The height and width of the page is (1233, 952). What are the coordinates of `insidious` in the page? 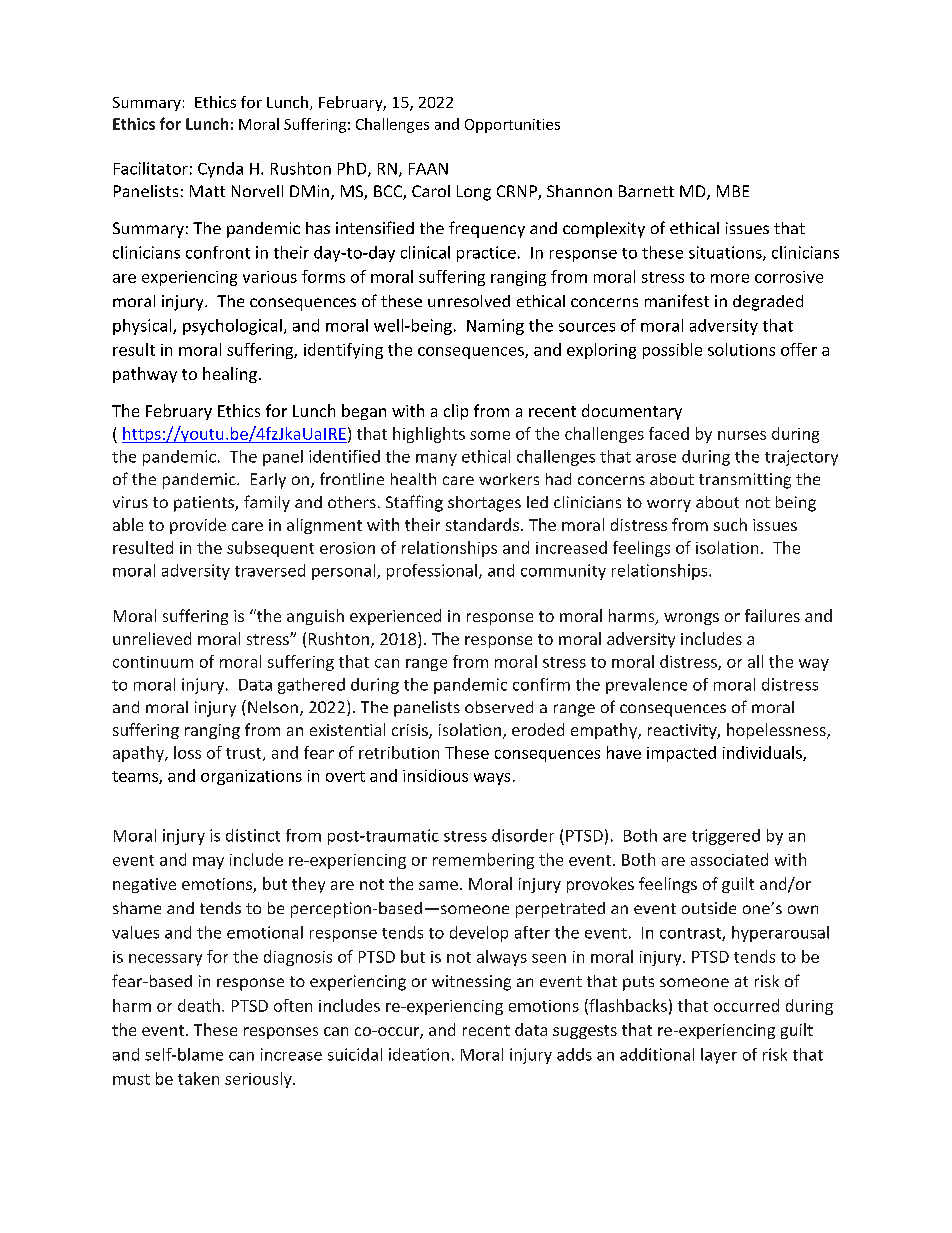 It's located at (435, 775).
